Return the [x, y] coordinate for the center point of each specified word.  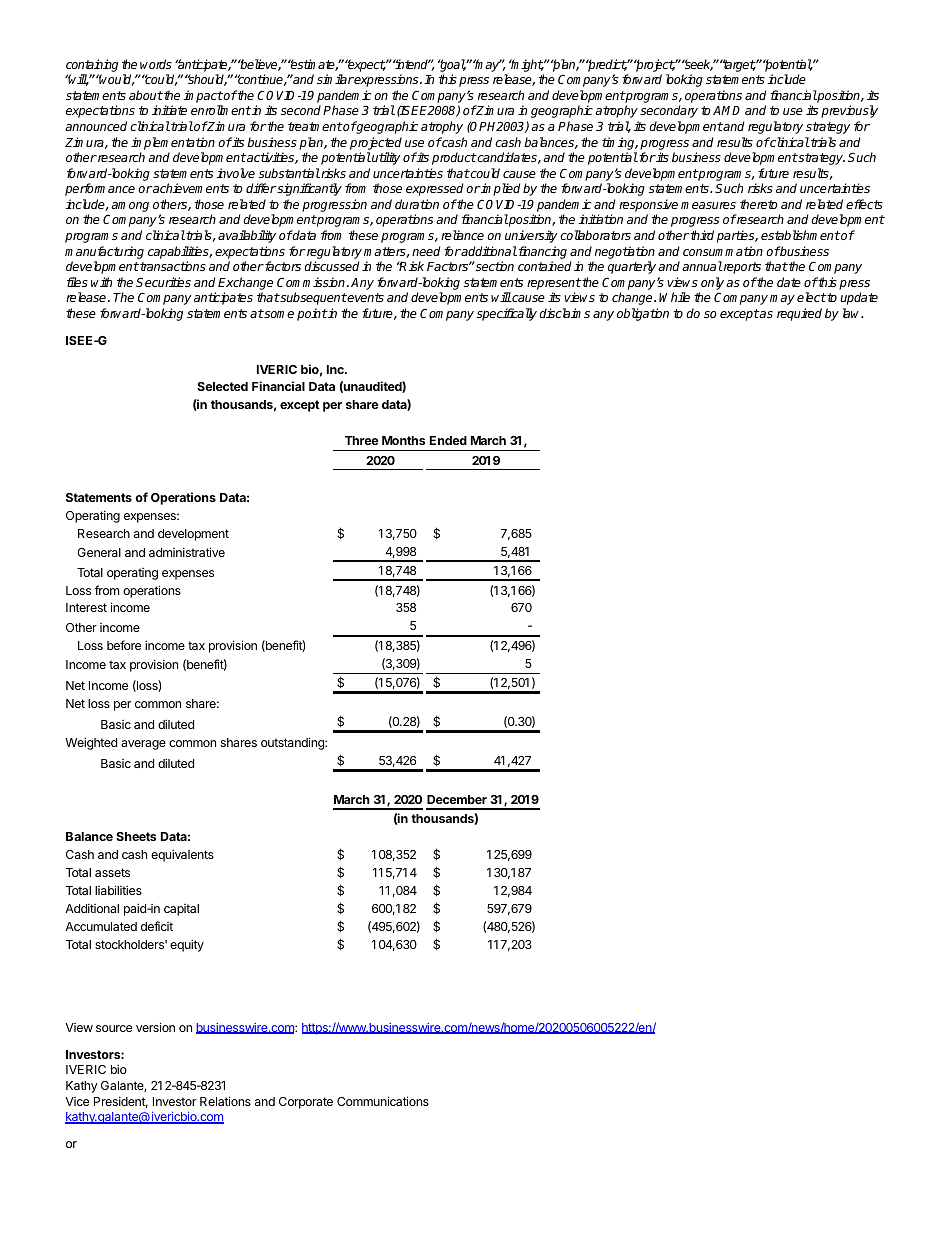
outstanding [293, 743]
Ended [448, 440]
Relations [225, 1101]
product [454, 158]
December [457, 799]
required [799, 314]
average [143, 745]
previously [849, 111]
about [146, 95]
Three [361, 440]
